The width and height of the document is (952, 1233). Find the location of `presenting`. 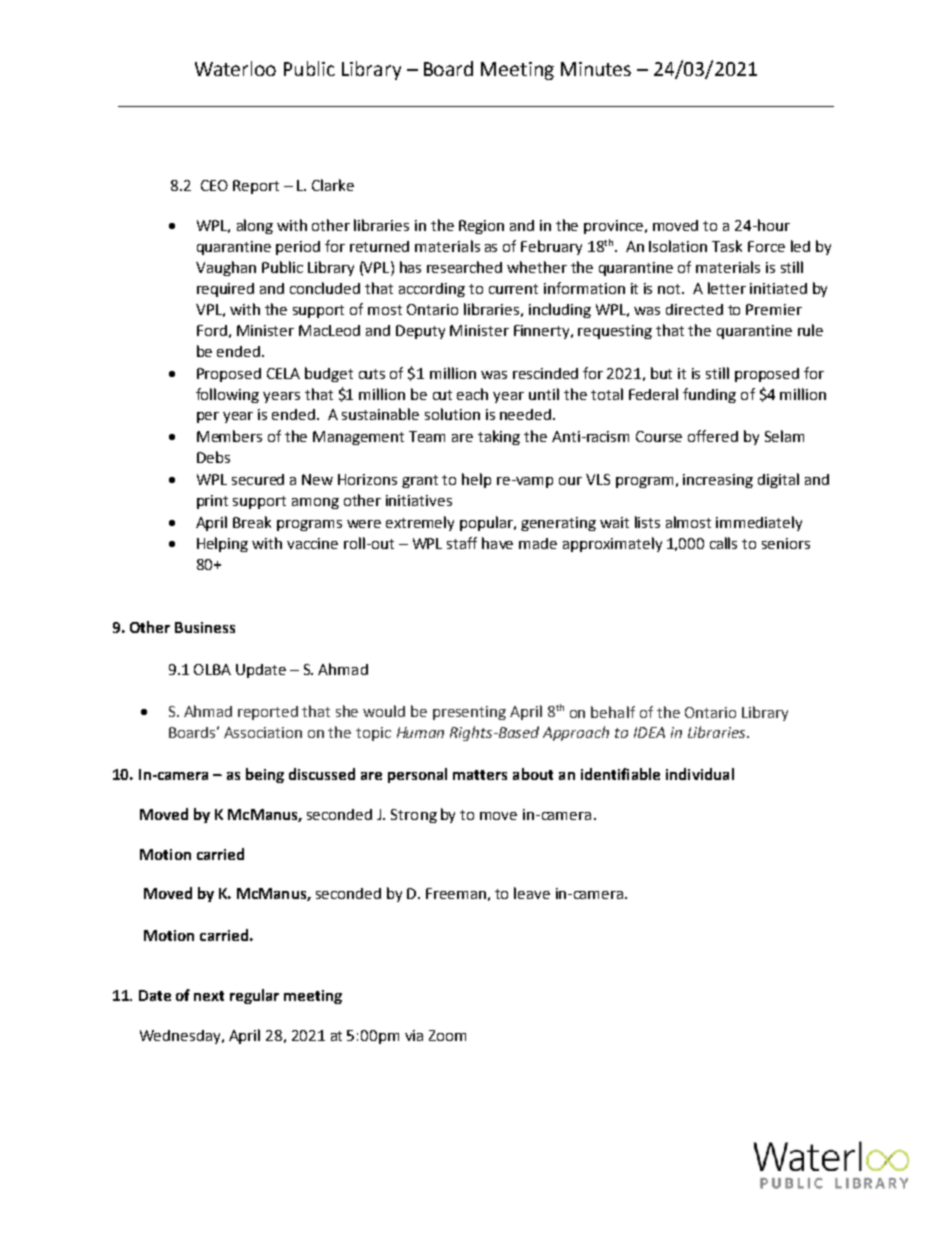

presenting is located at coordinates (469, 713).
